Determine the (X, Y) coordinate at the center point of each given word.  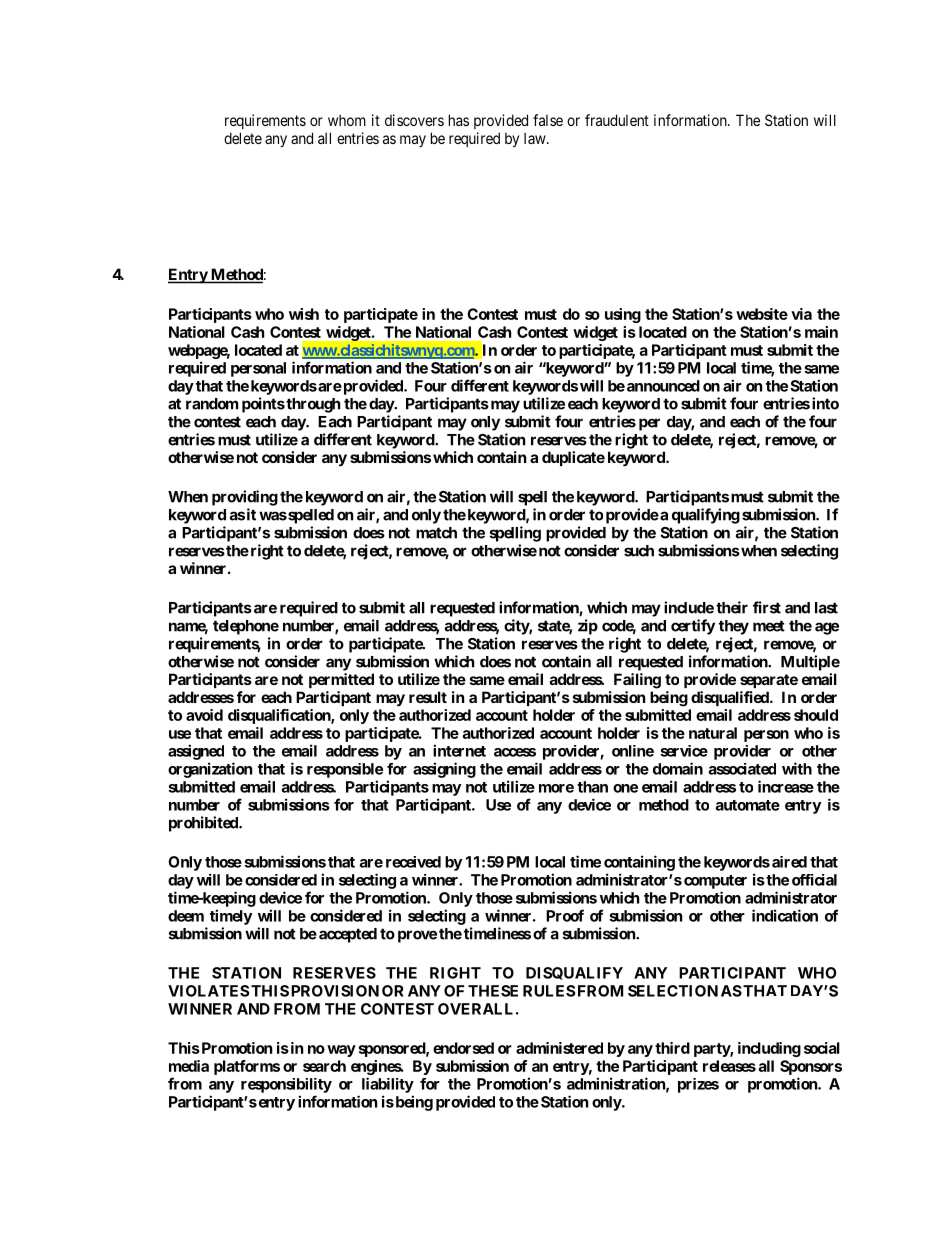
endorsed (463, 1048)
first (767, 607)
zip (588, 627)
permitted (341, 680)
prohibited (204, 824)
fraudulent (617, 120)
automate (748, 805)
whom (347, 120)
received (413, 862)
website (762, 314)
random (212, 404)
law (536, 138)
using (623, 315)
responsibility (286, 1085)
